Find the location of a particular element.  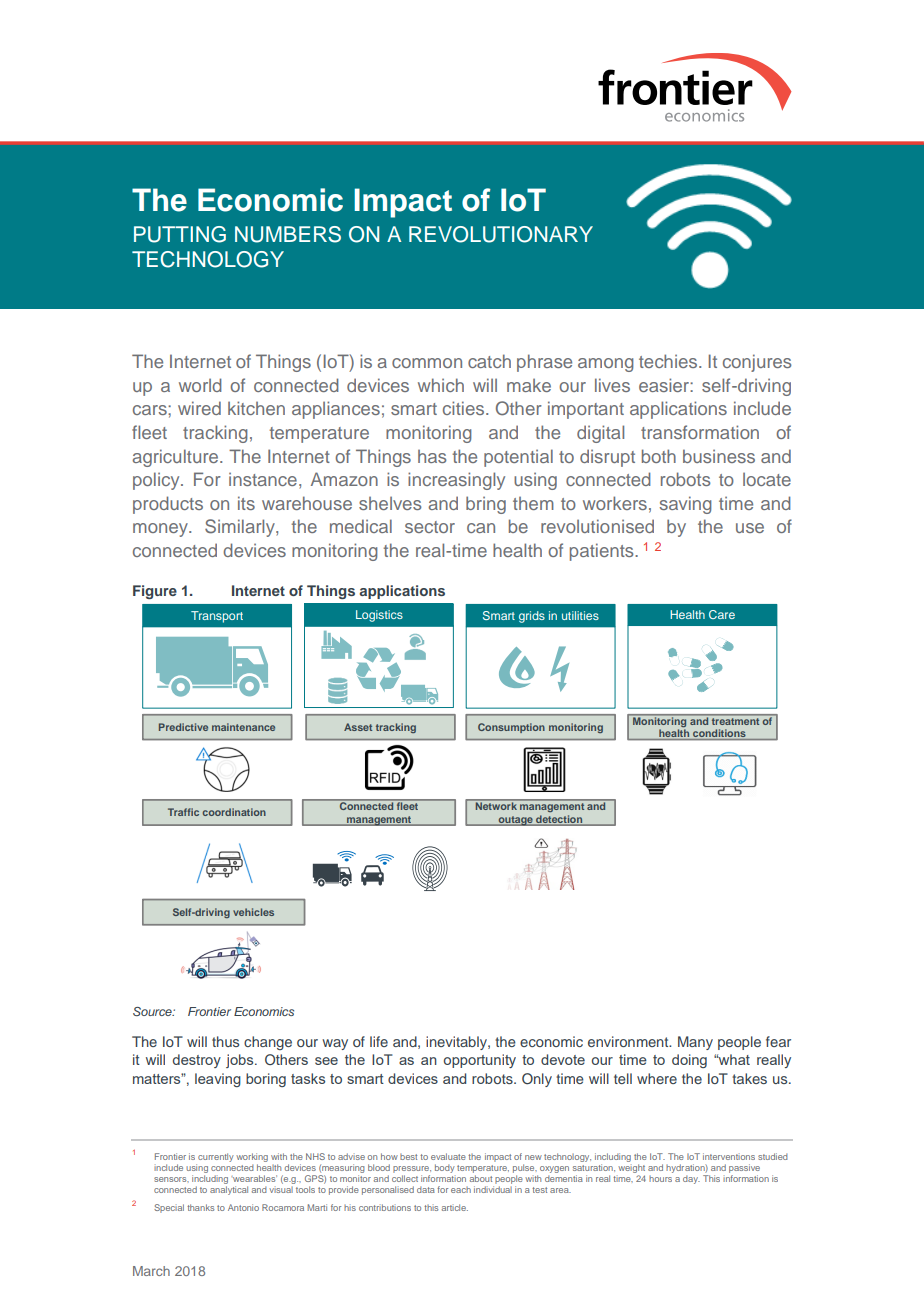

conditions is located at coordinates (719, 734).
